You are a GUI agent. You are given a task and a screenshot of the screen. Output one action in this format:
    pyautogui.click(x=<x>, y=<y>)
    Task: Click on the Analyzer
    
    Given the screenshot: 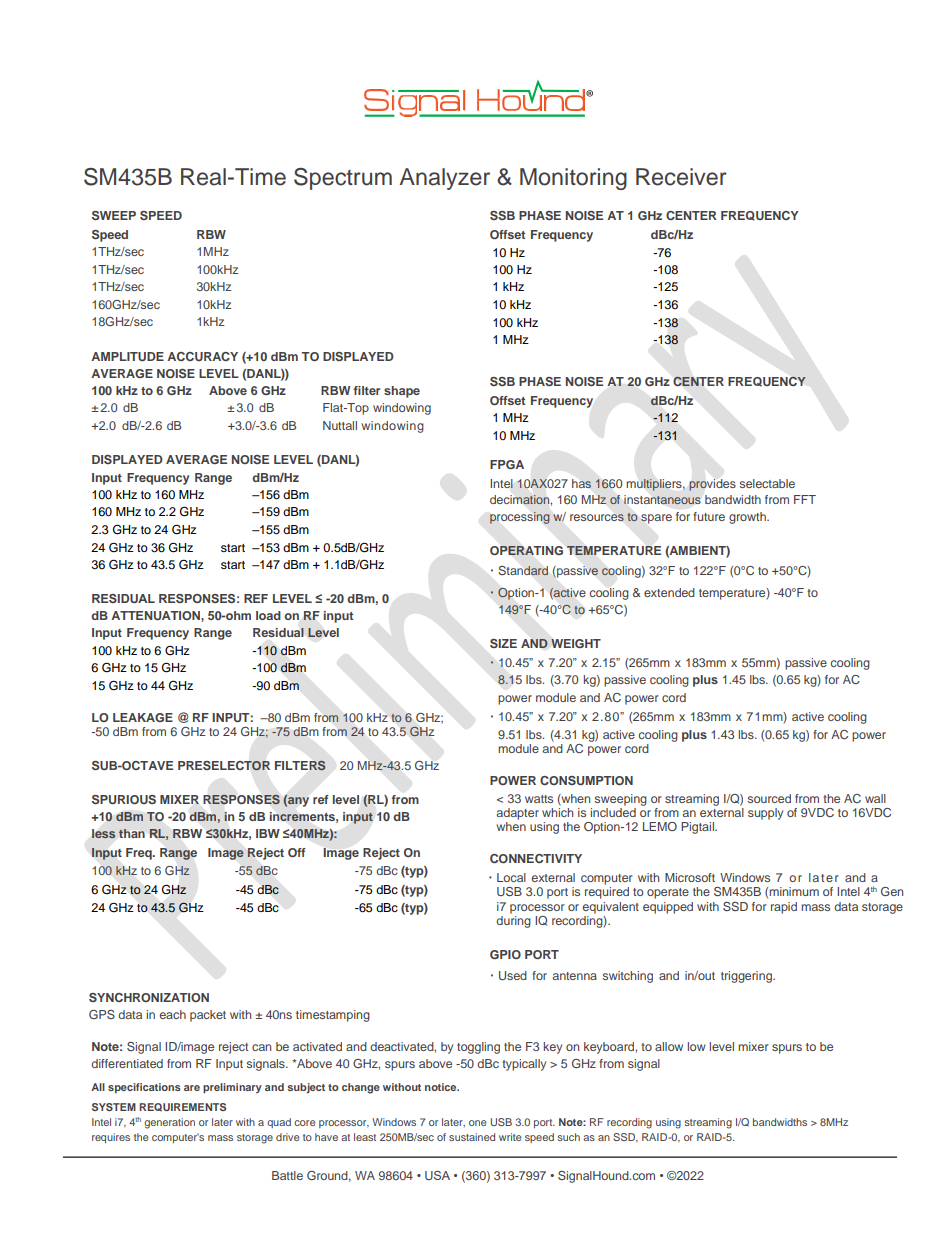 What is the action you would take?
    pyautogui.click(x=445, y=179)
